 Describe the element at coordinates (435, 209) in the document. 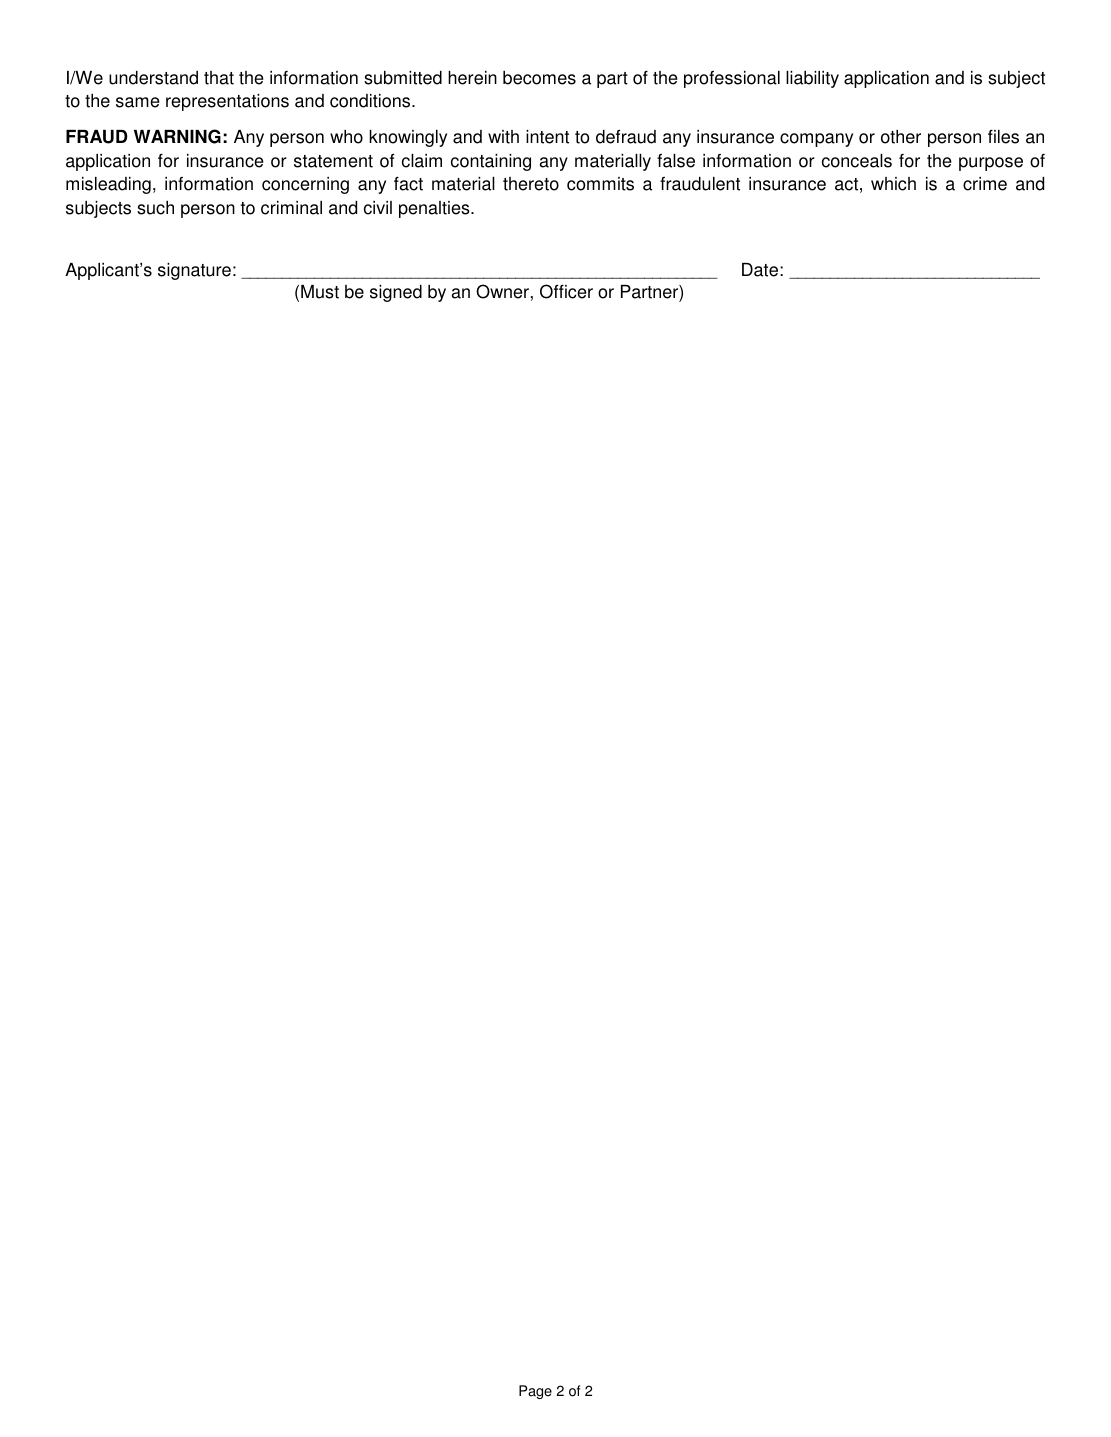

I see `penalties` at that location.
